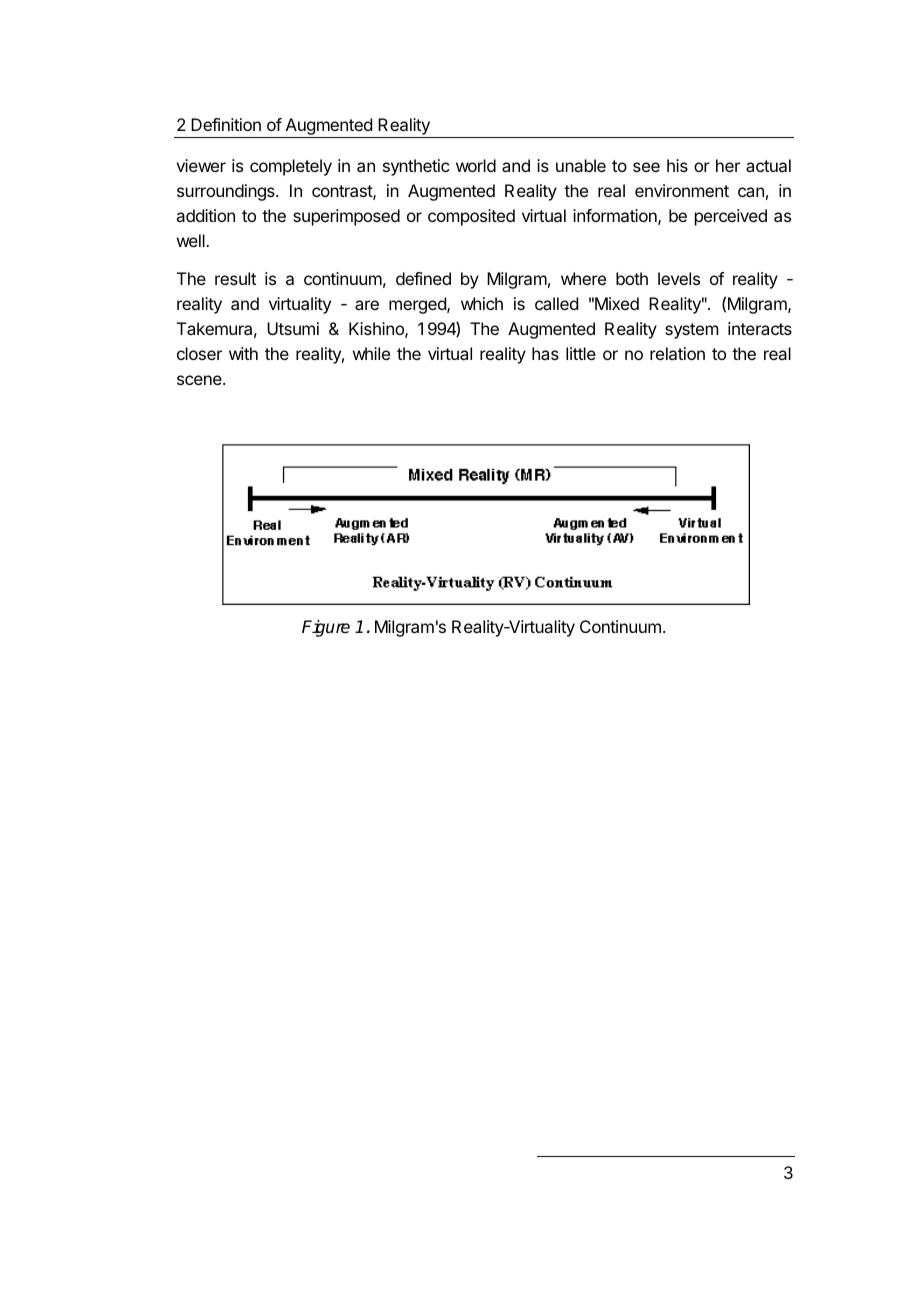 This screenshot has height=1307, width=924. I want to click on scene, so click(200, 380).
